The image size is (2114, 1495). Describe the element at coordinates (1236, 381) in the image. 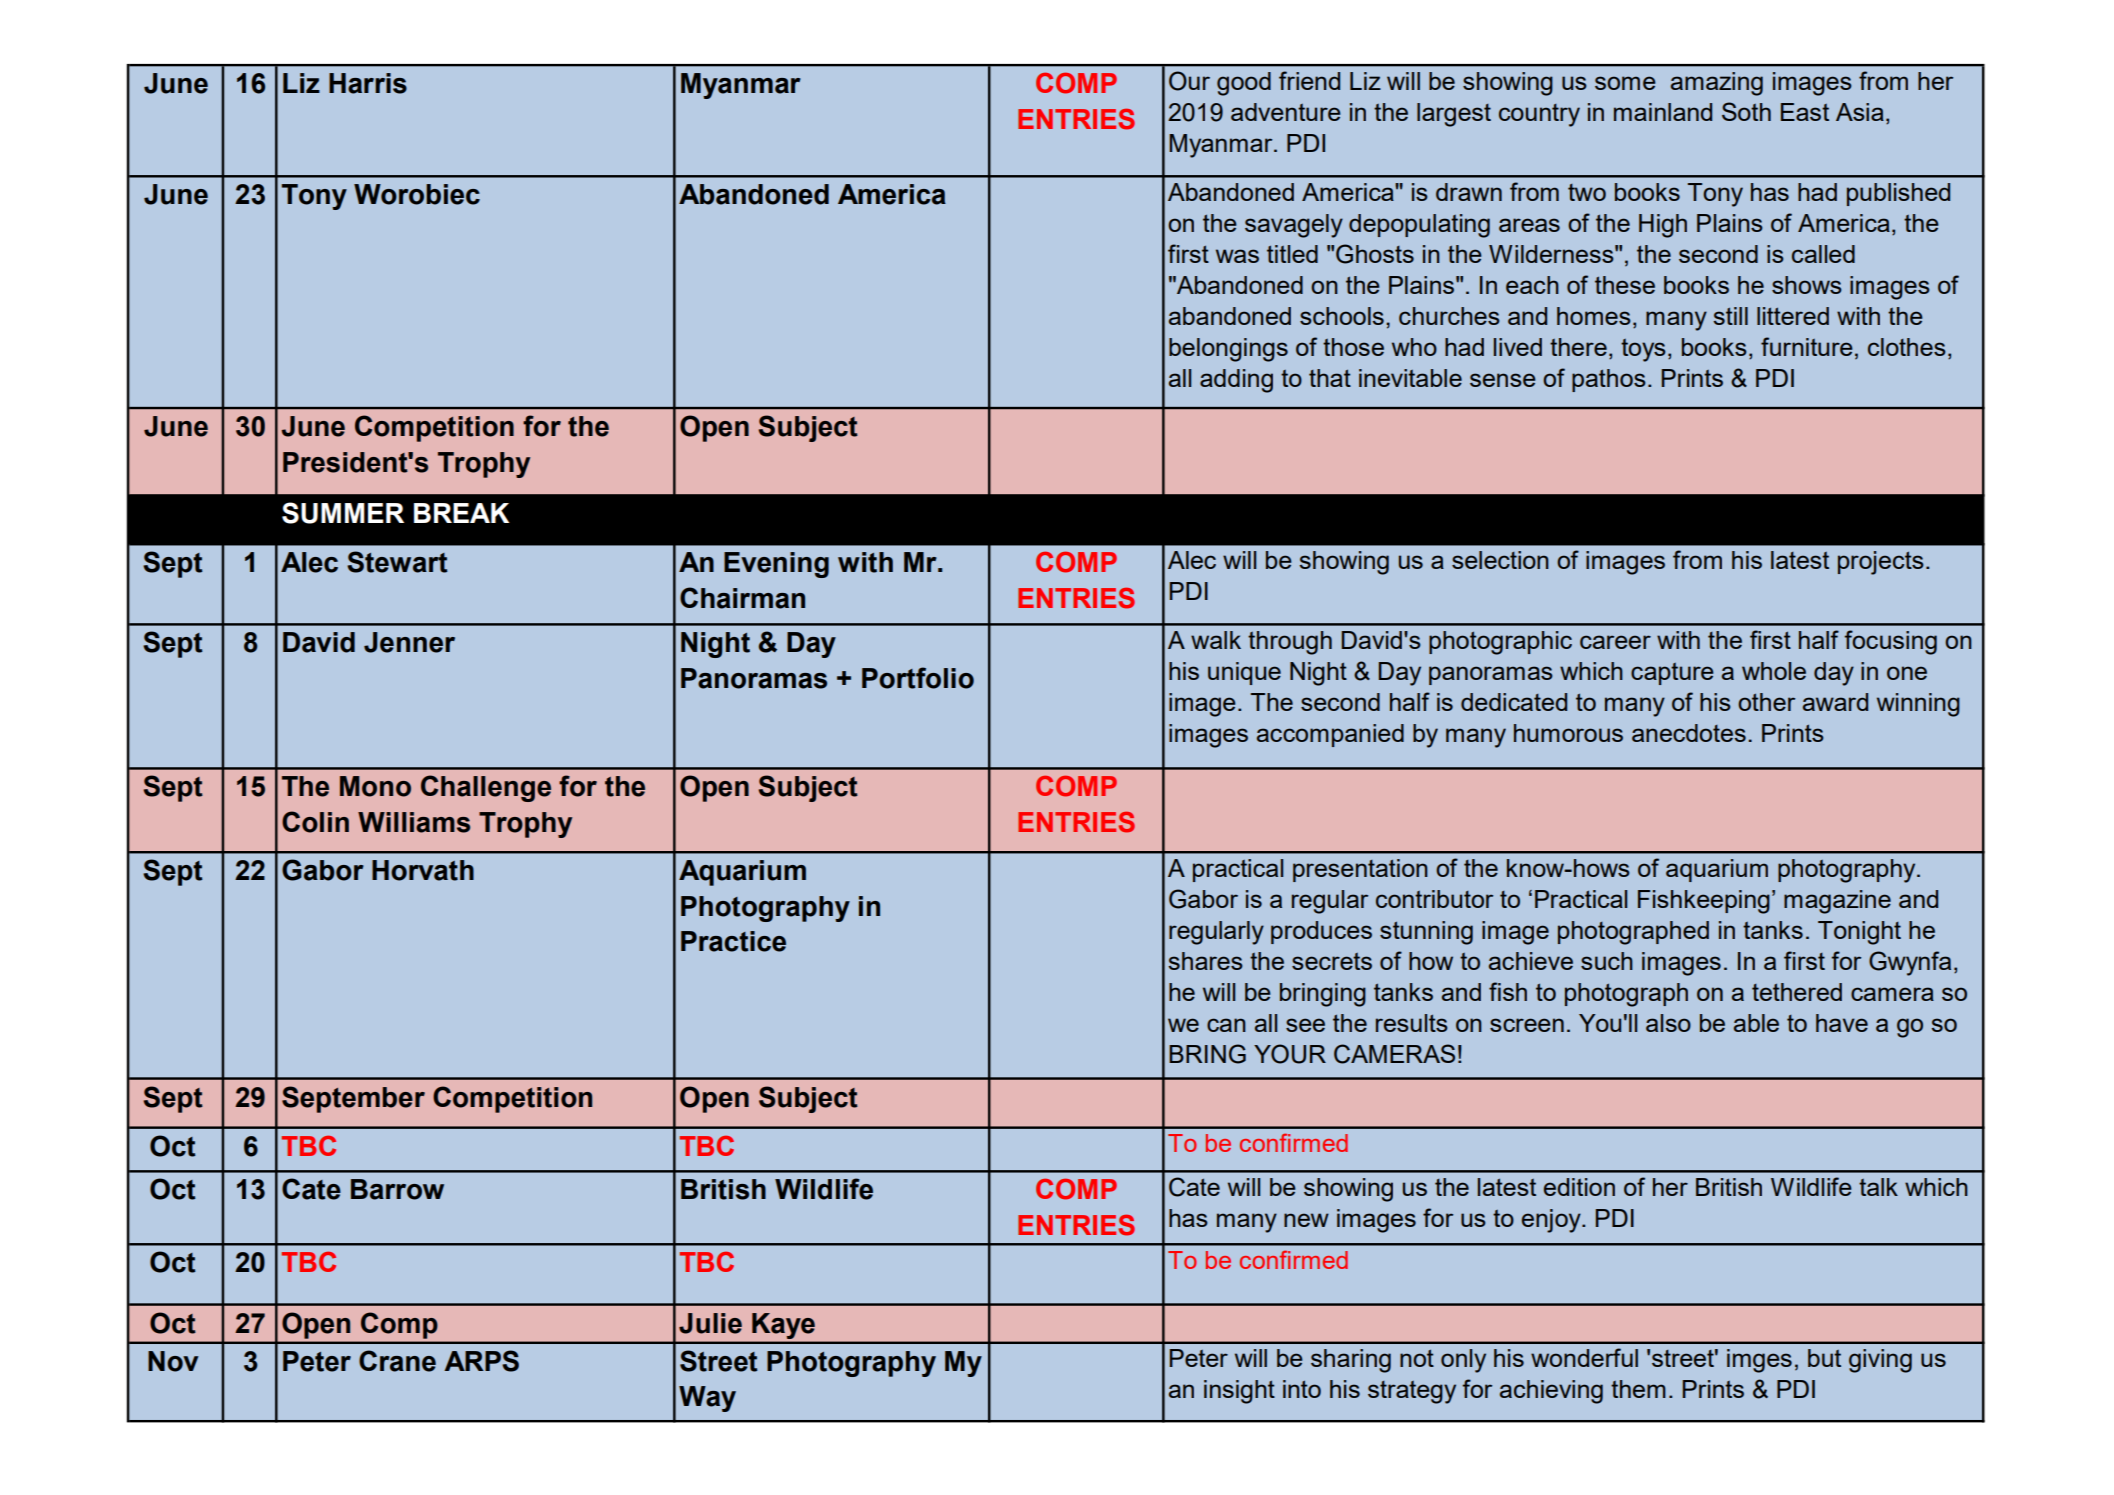

I see `adding` at that location.
